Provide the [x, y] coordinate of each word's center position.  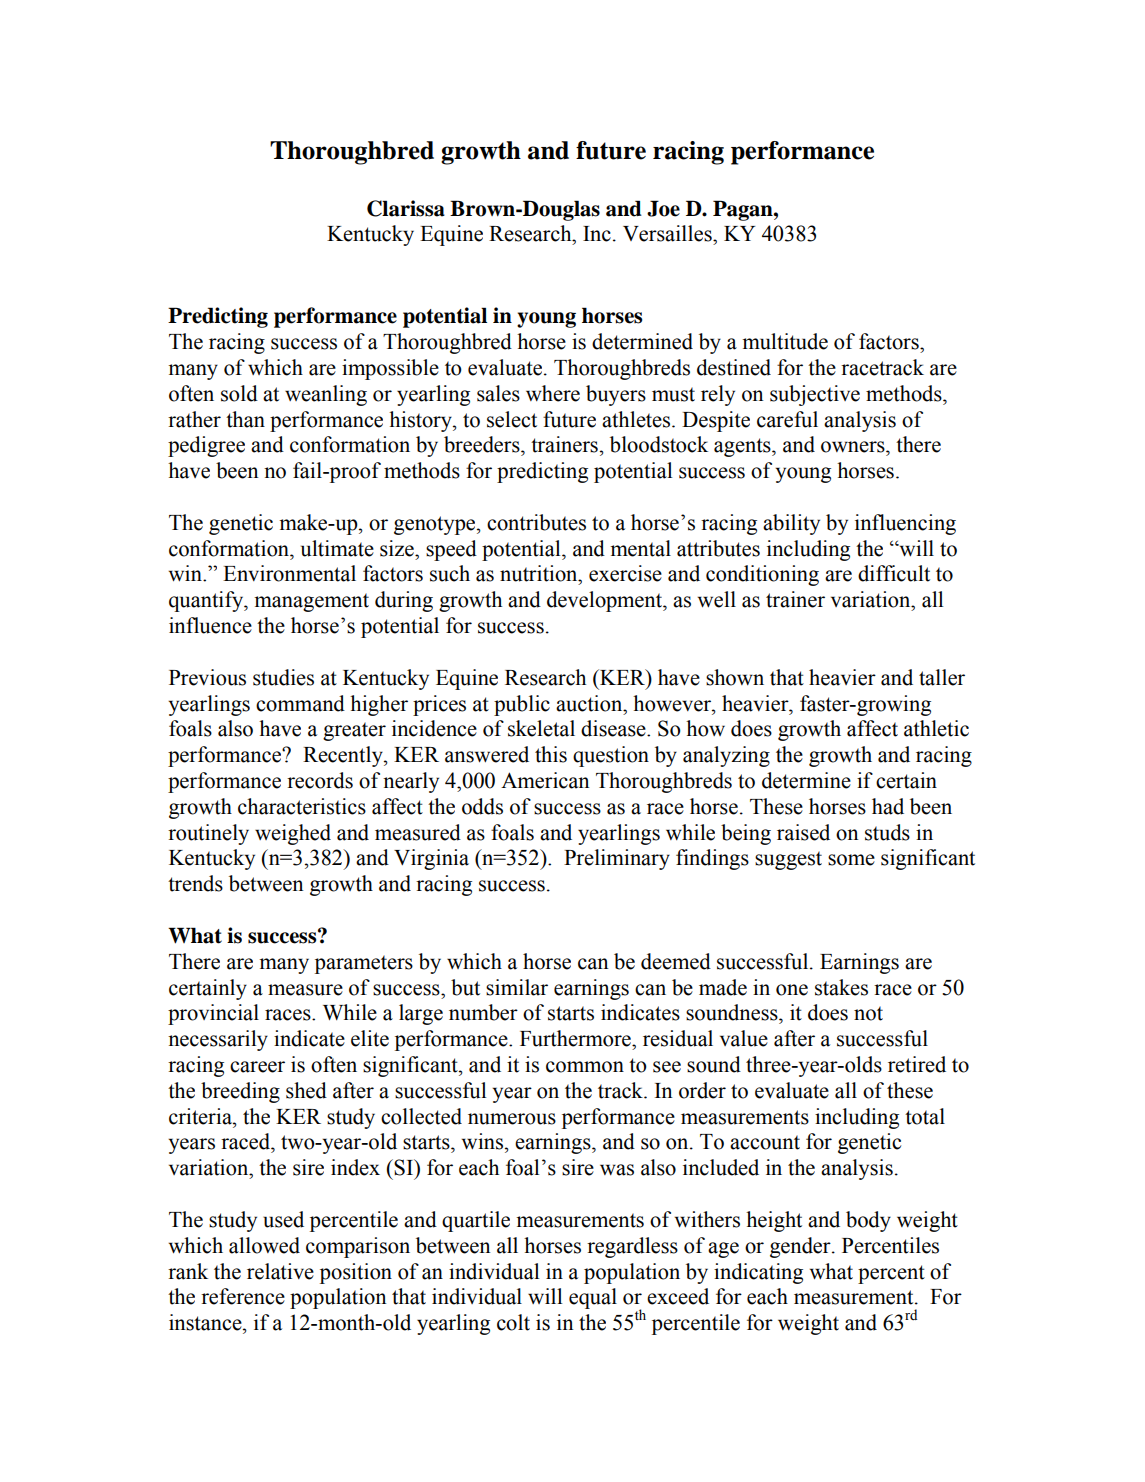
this [551, 754]
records [320, 780]
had [888, 806]
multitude [785, 341]
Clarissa [406, 208]
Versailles [668, 233]
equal [593, 1298]
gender [801, 1247]
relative [280, 1271]
